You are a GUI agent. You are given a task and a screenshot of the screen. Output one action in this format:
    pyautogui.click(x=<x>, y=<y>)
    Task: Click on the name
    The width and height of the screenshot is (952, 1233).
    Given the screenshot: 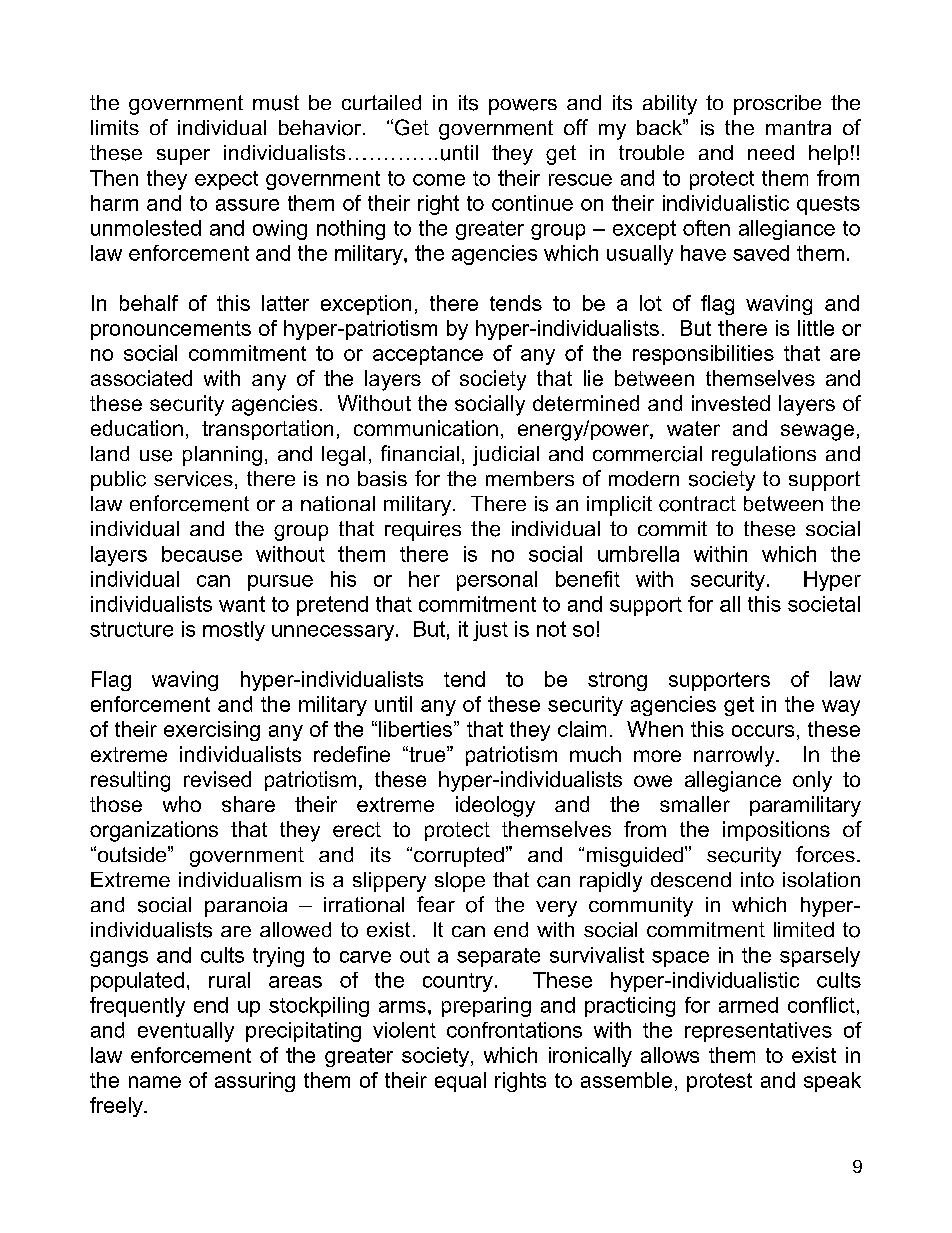 What is the action you would take?
    pyautogui.click(x=155, y=1082)
